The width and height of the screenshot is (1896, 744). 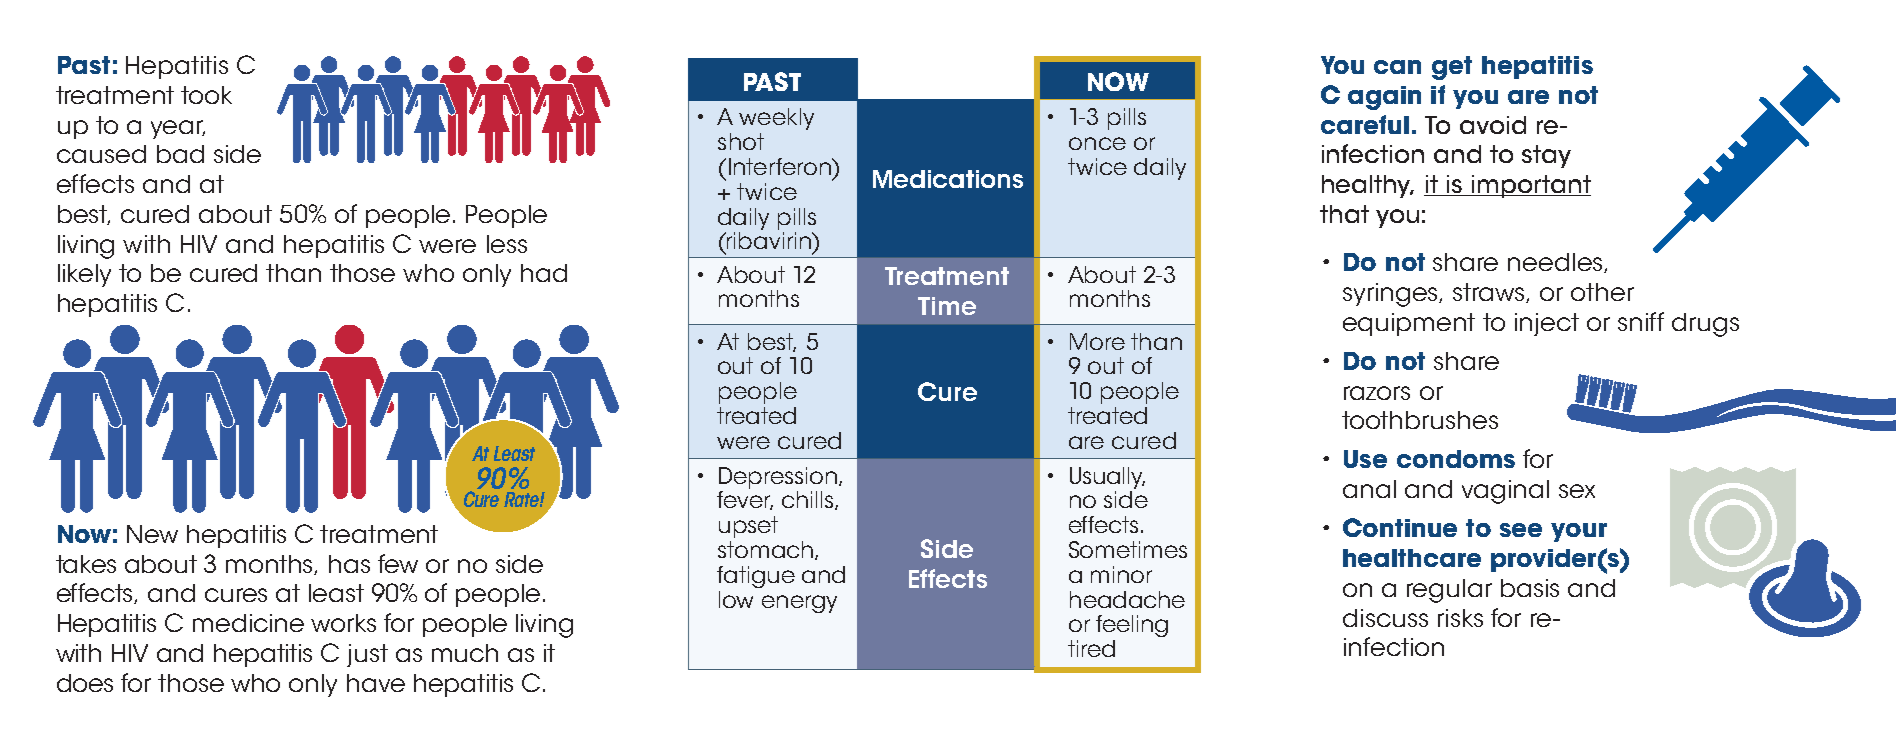 I want to click on just, so click(x=367, y=655).
